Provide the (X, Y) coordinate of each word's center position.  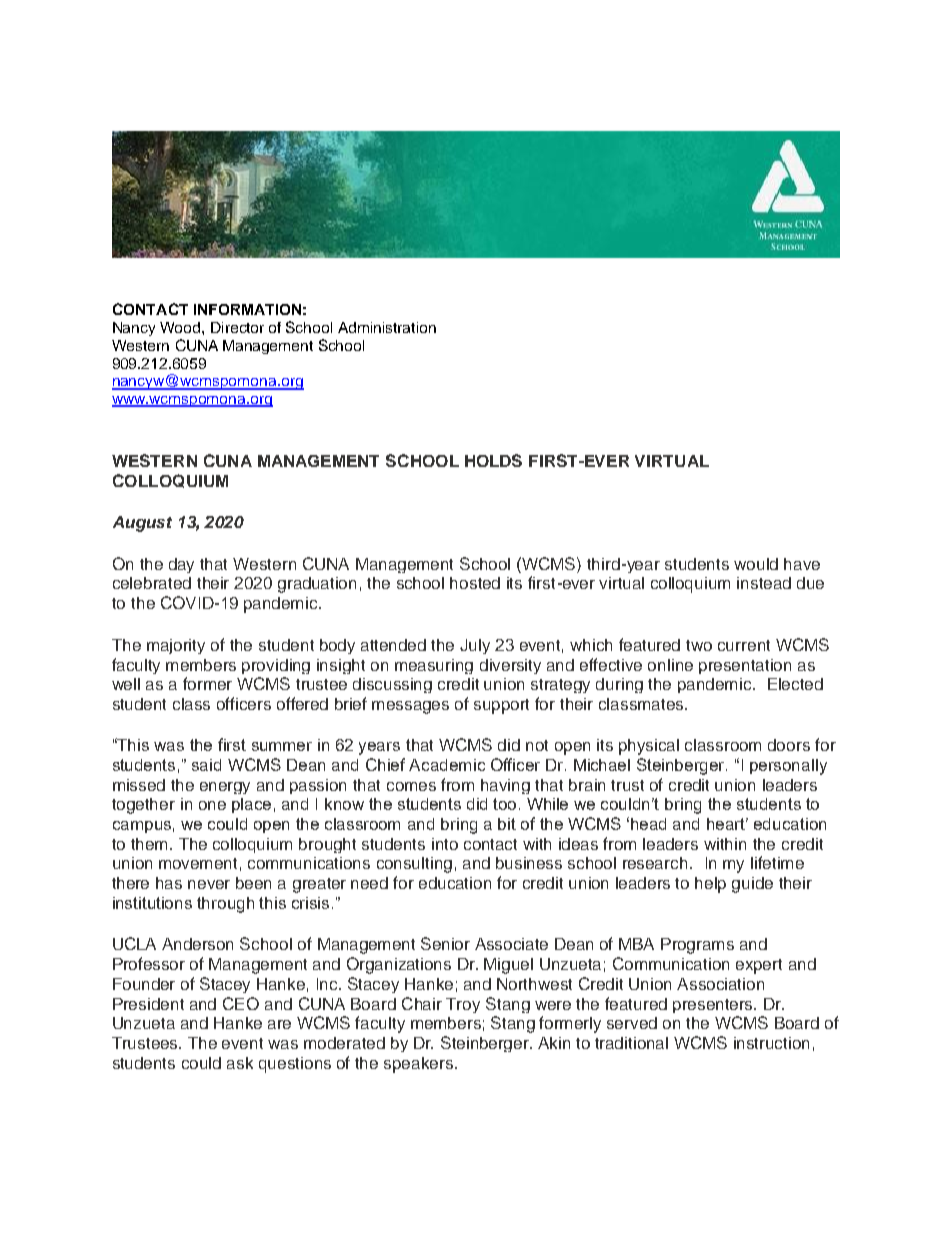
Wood (181, 327)
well (126, 684)
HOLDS (493, 460)
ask (240, 1063)
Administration (387, 327)
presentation (745, 666)
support (501, 706)
